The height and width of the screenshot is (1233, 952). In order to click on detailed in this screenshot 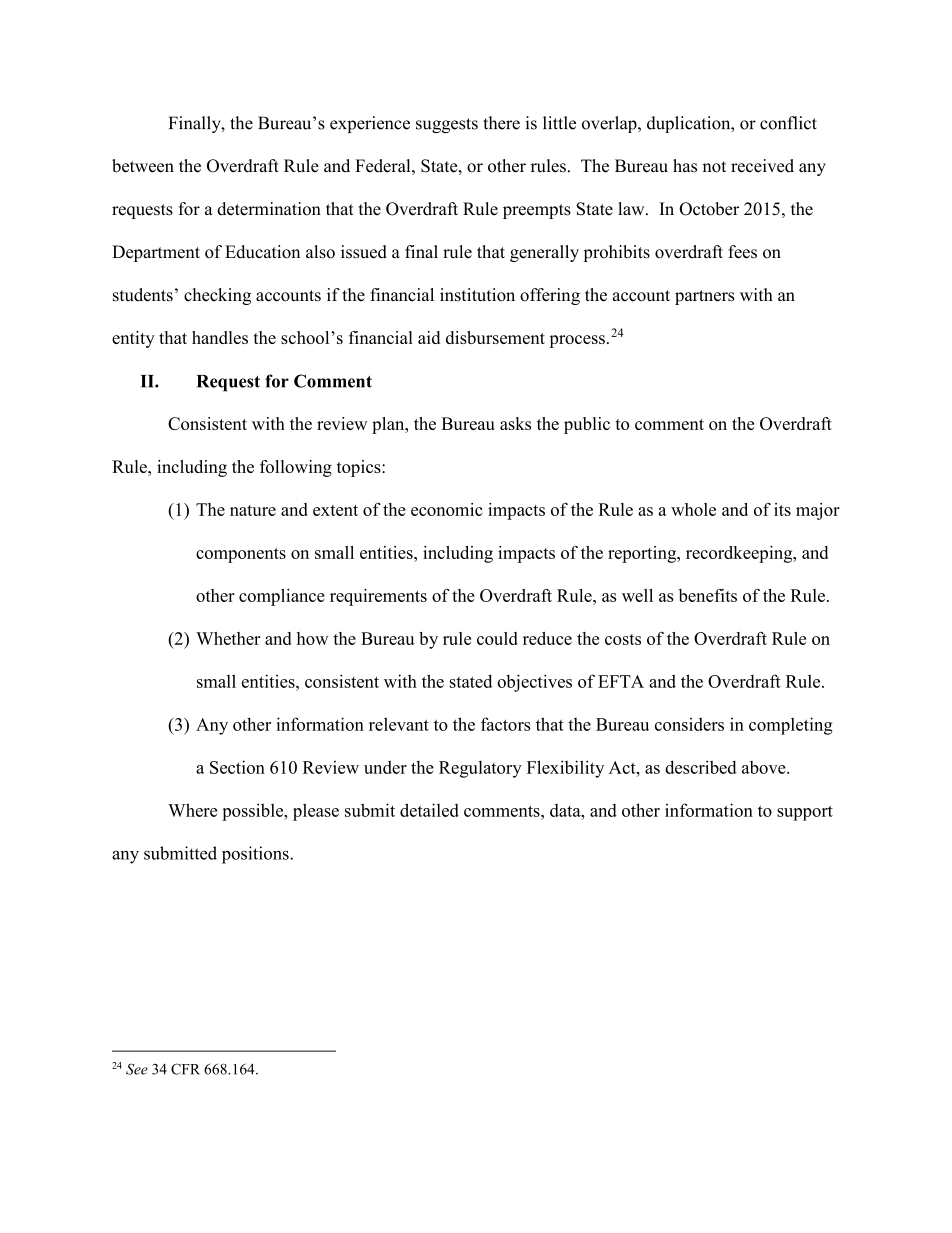, I will do `click(429, 810)`.
